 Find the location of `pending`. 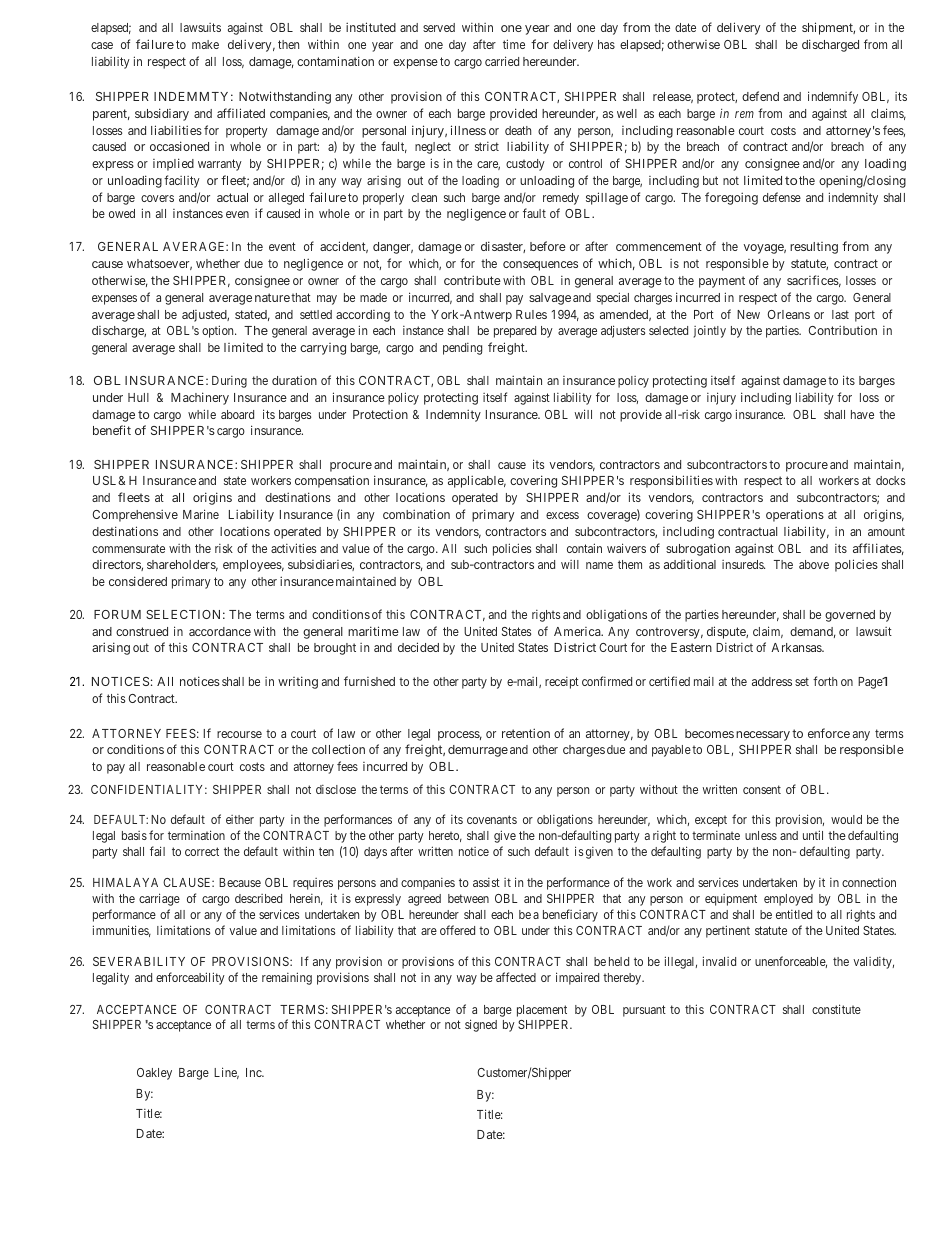

pending is located at coordinates (462, 349).
